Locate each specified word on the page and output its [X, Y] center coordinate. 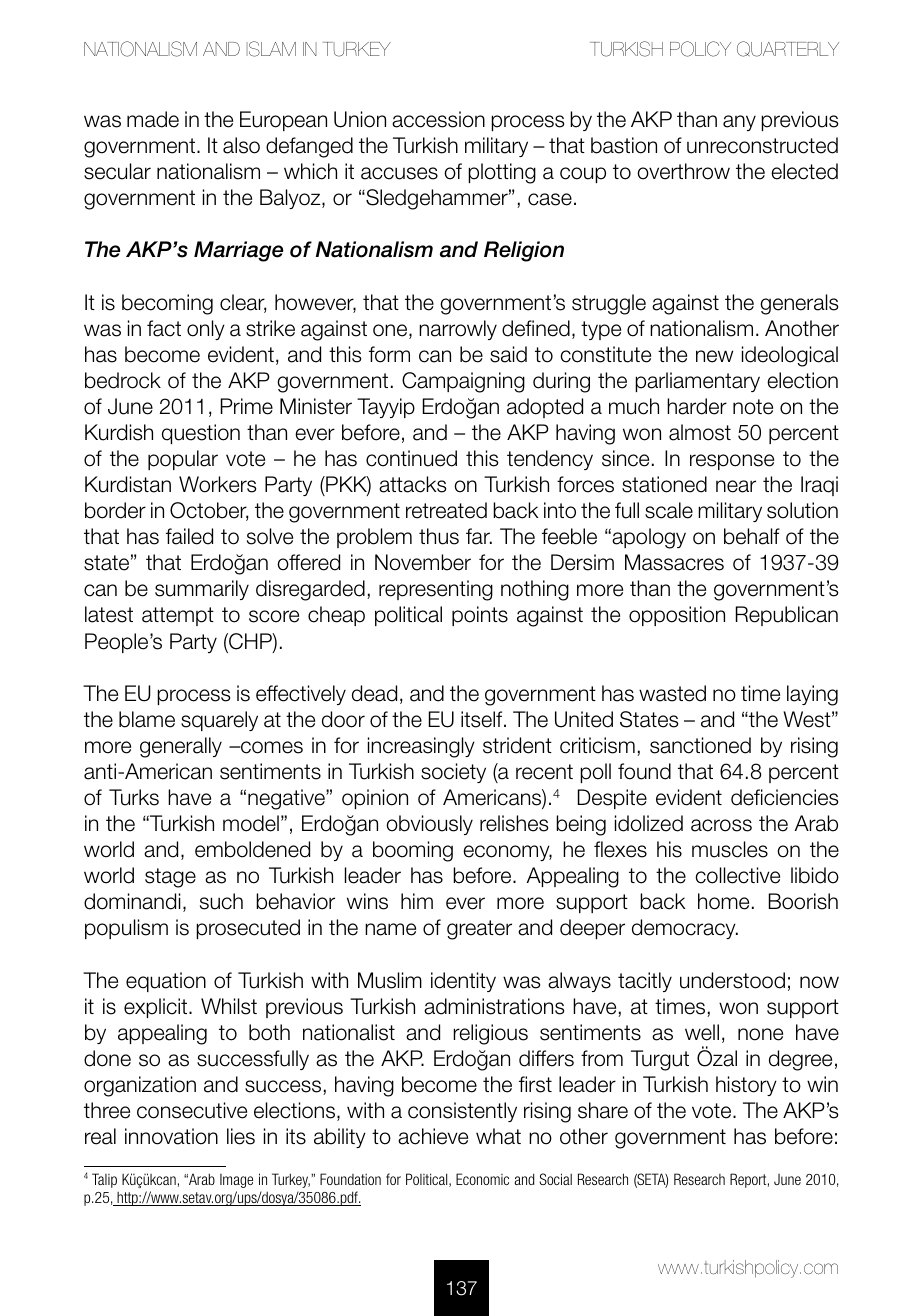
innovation [171, 1136]
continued [411, 458]
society [453, 773]
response [732, 462]
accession [438, 119]
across [721, 825]
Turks [134, 797]
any [739, 123]
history [746, 1086]
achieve [433, 1136]
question [201, 434]
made [153, 119]
